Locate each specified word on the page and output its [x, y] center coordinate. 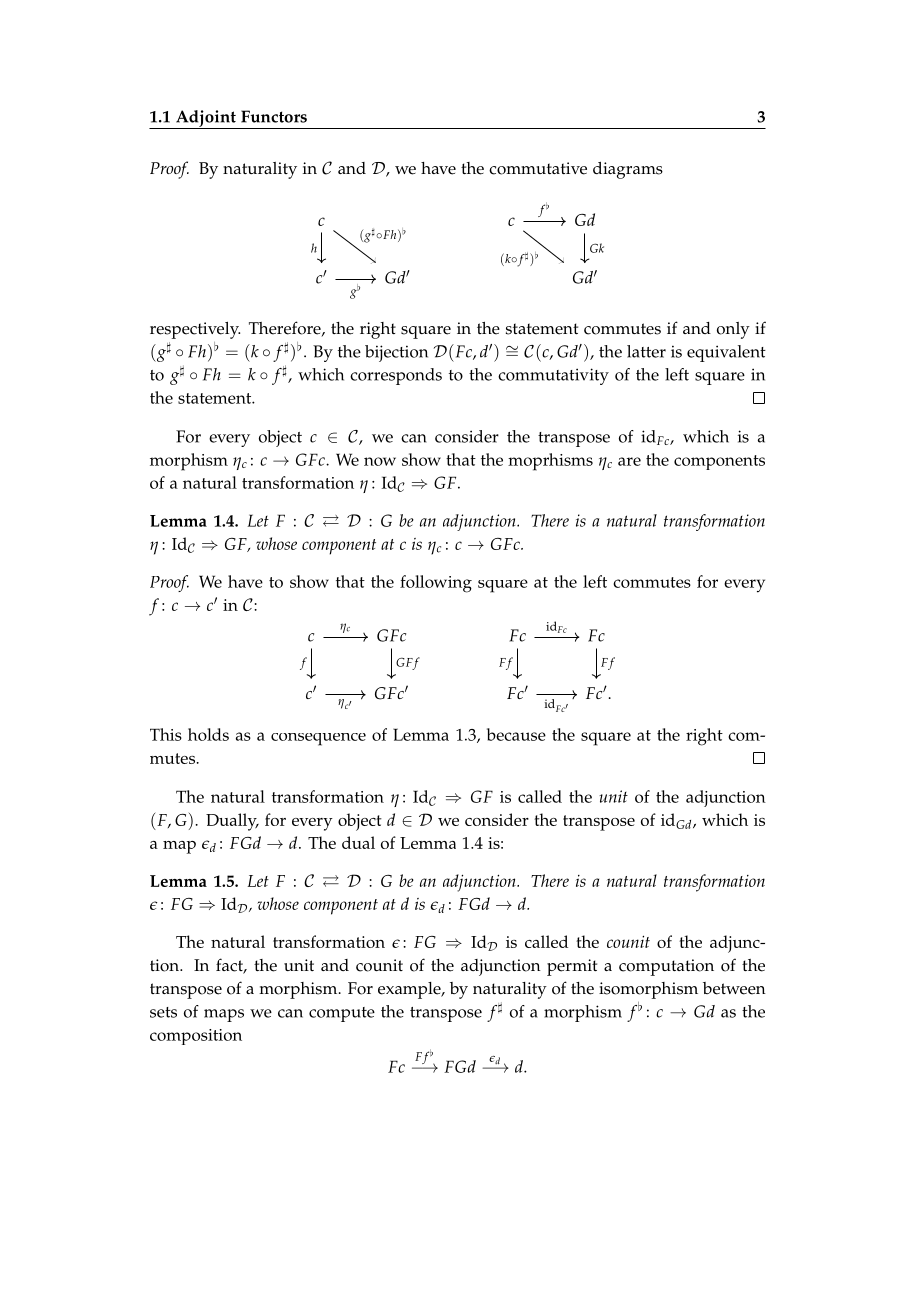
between [734, 988]
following [436, 584]
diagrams [628, 170]
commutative [538, 168]
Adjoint [206, 119]
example [410, 990]
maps [224, 1015]
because [516, 734]
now [380, 461]
